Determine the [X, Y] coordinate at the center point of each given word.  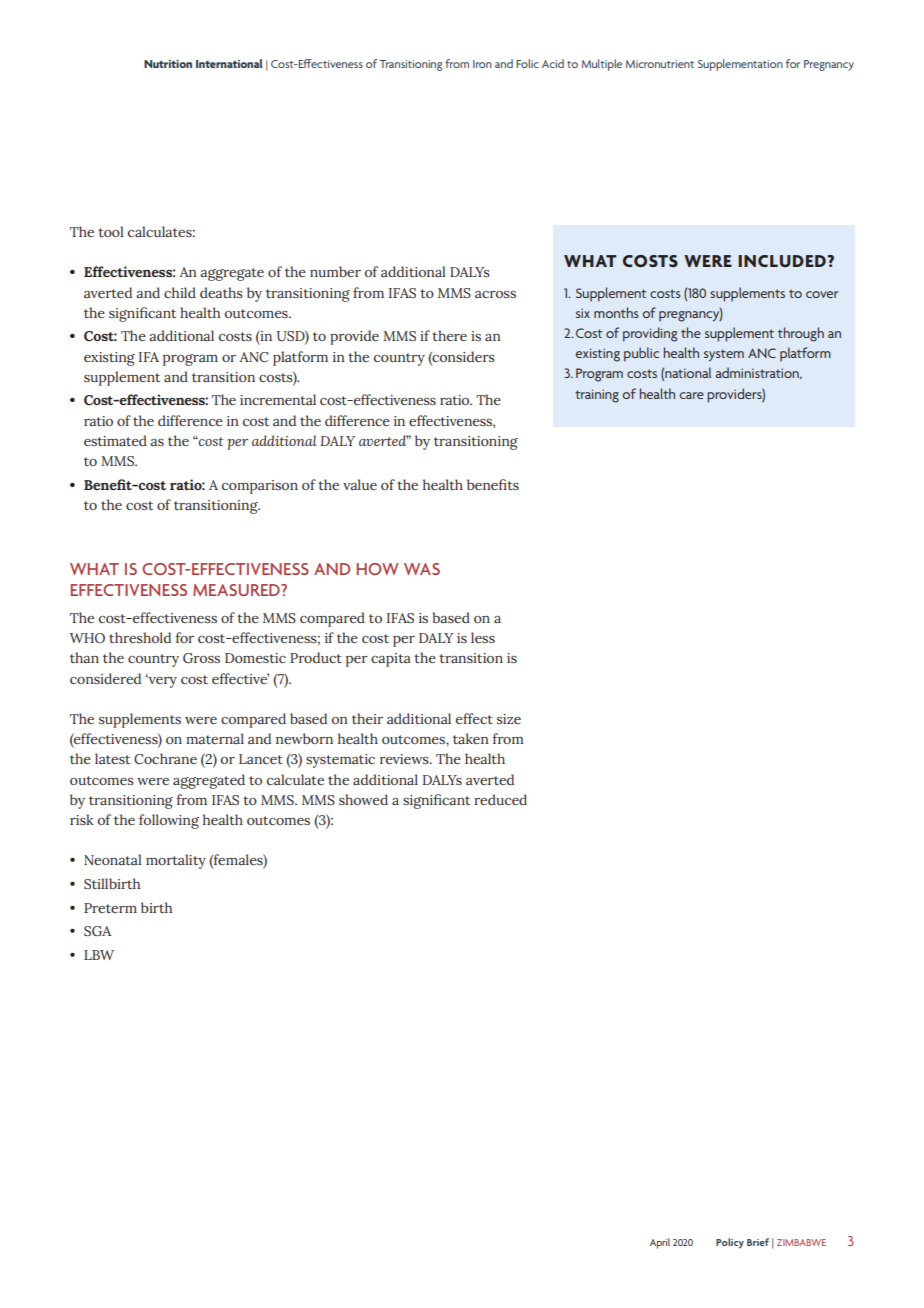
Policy [730, 1243]
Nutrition [168, 64]
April [660, 1243]
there [449, 335]
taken [471, 739]
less [483, 637]
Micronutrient [660, 64]
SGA [97, 931]
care [692, 395]
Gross [201, 658]
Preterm [110, 908]
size [509, 719]
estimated [115, 441]
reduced [500, 799]
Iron [482, 64]
